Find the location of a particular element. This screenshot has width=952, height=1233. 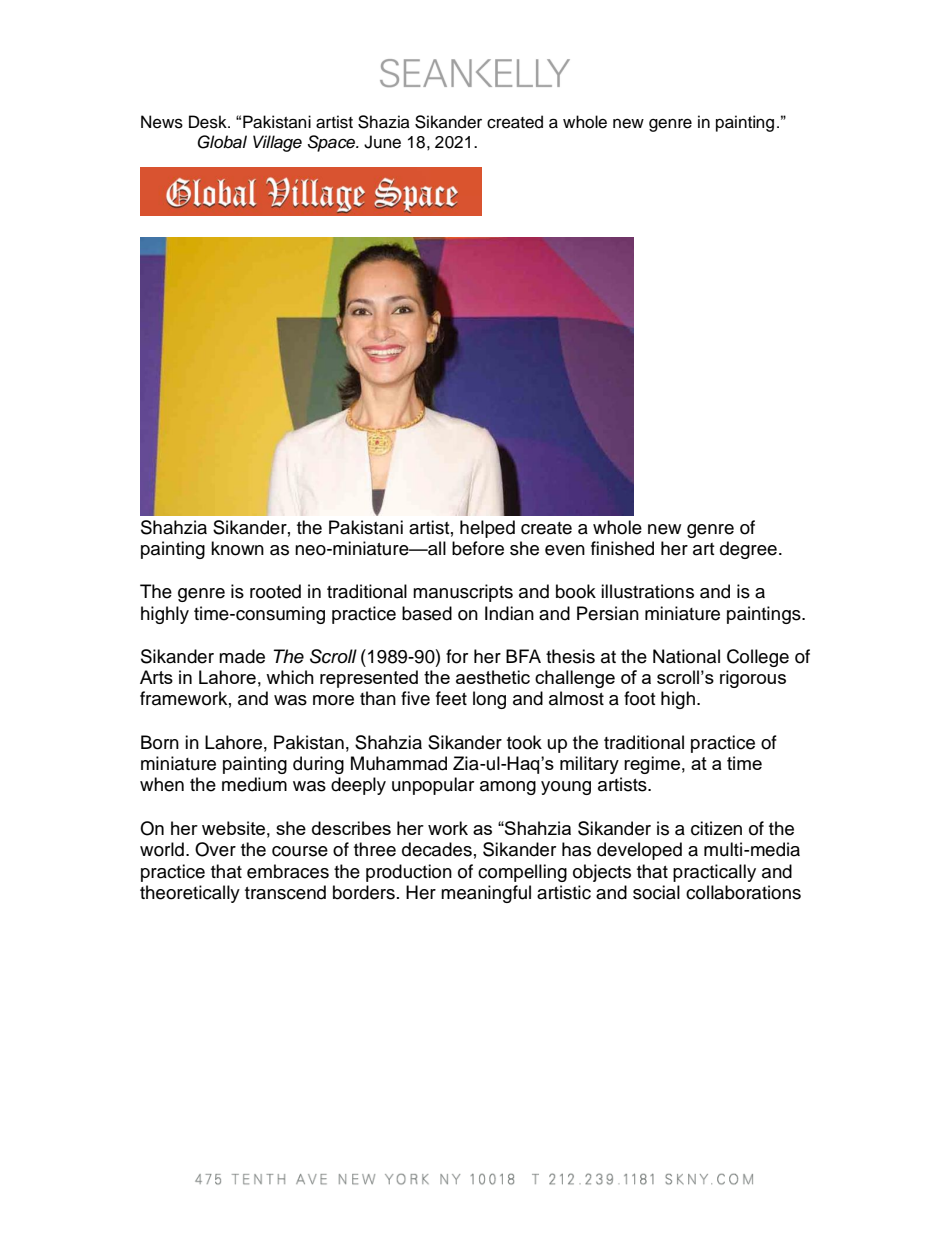

decades is located at coordinates (437, 849).
